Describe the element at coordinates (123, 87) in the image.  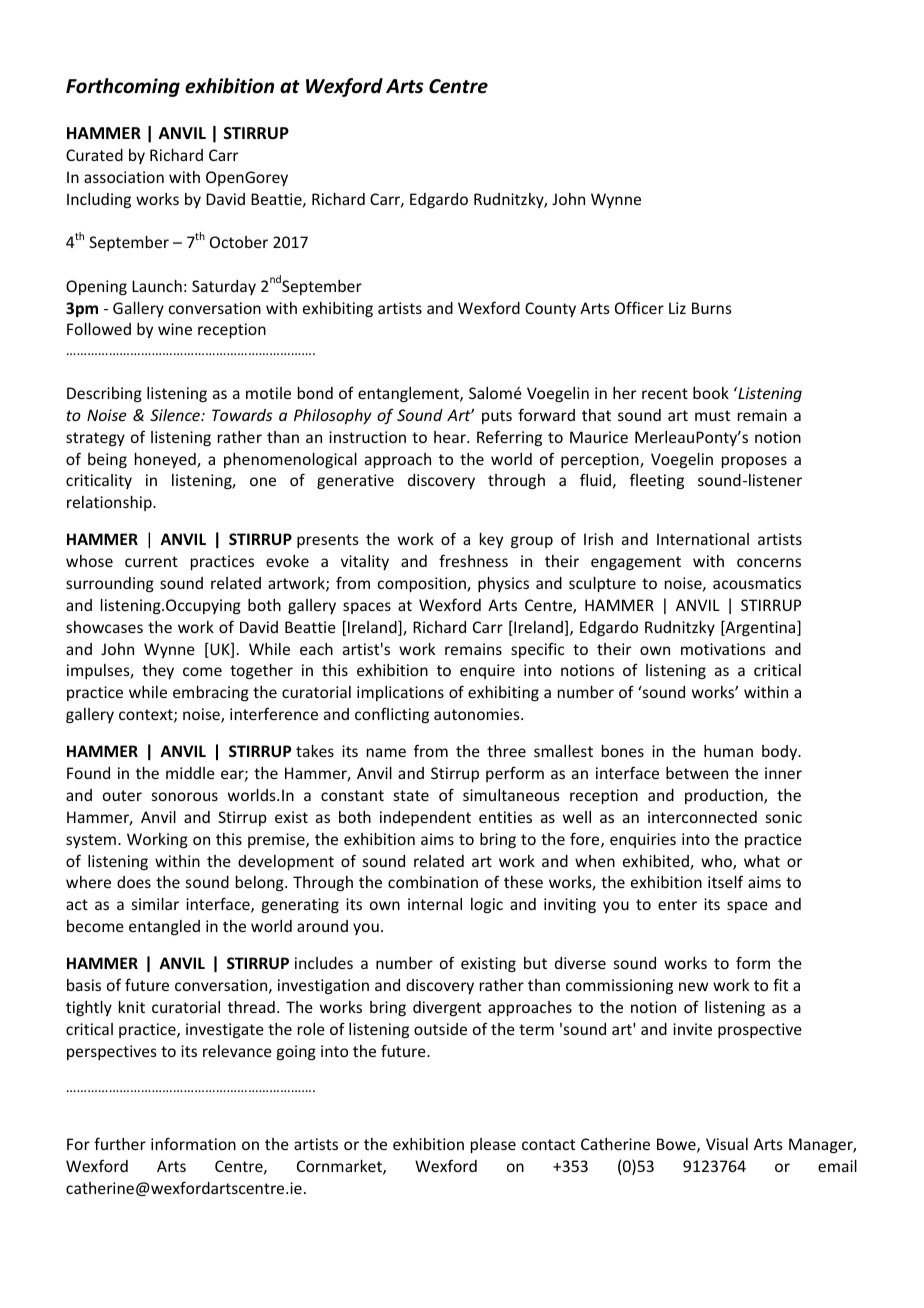
I see `Forthcoming` at that location.
